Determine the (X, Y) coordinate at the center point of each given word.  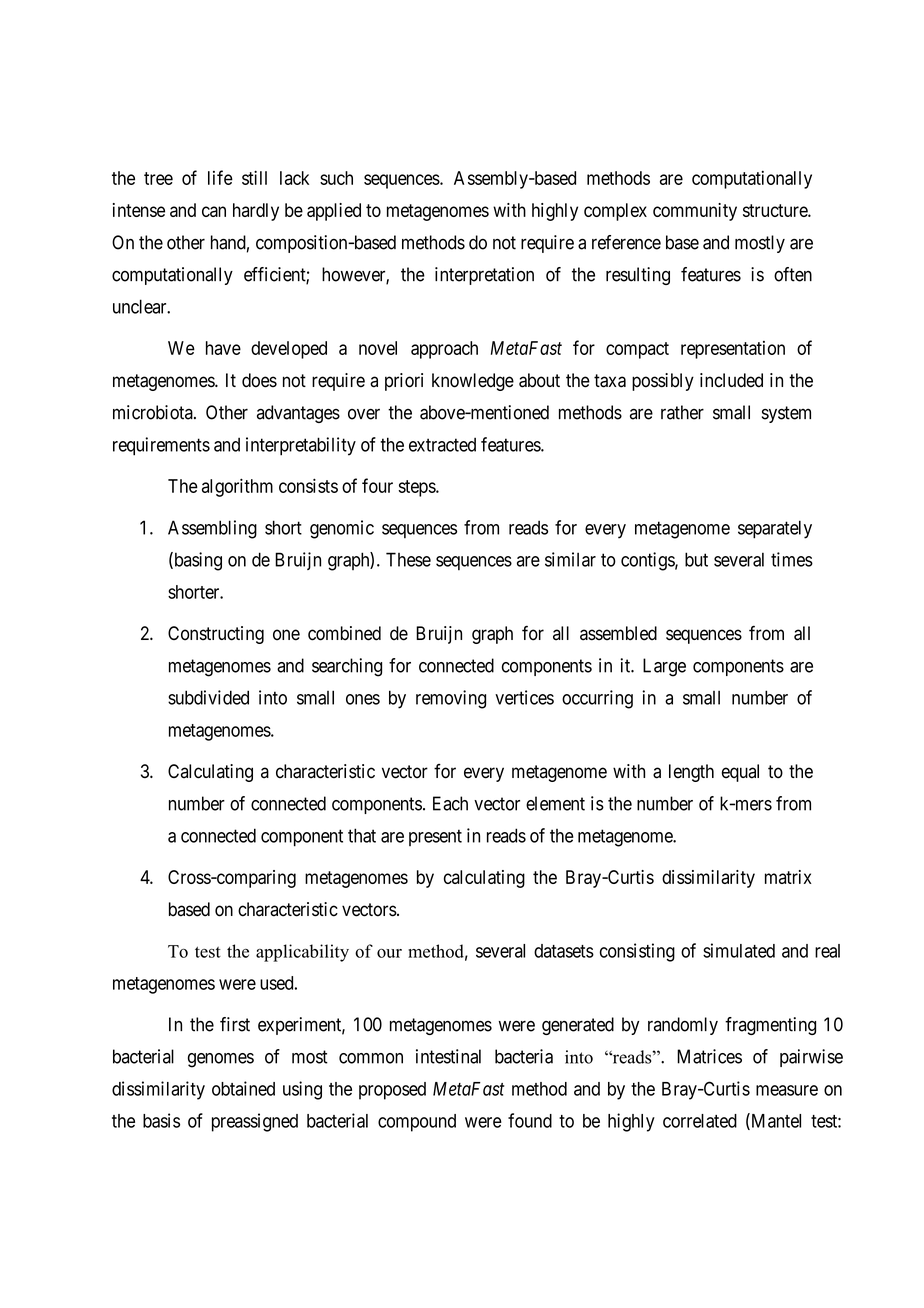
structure (776, 210)
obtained (243, 1088)
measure (787, 1090)
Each (450, 803)
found (530, 1120)
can (214, 211)
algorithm (237, 487)
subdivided (208, 697)
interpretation (484, 276)
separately (775, 529)
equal (740, 773)
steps (417, 488)
